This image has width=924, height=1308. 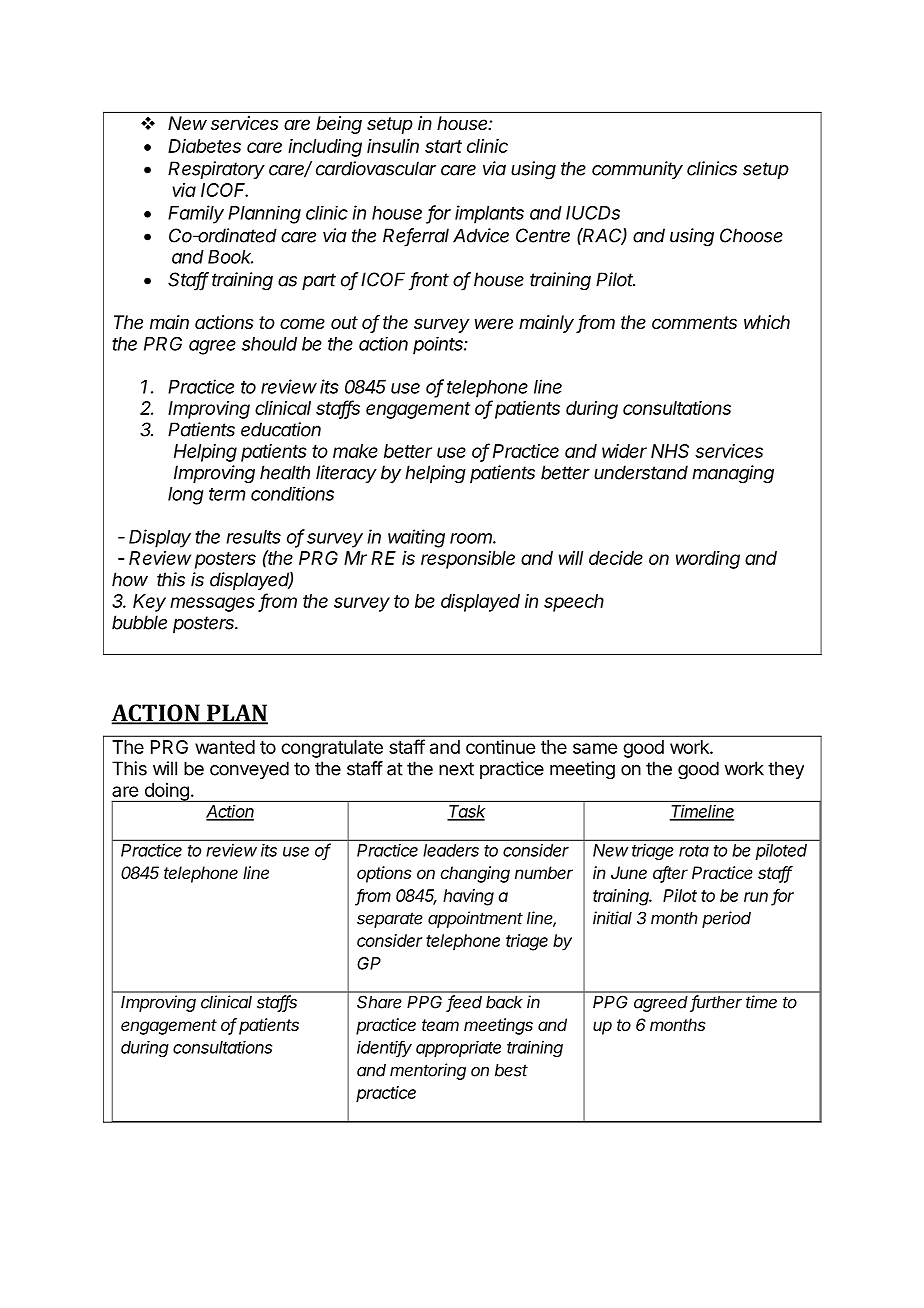 I want to click on messages, so click(x=212, y=604).
